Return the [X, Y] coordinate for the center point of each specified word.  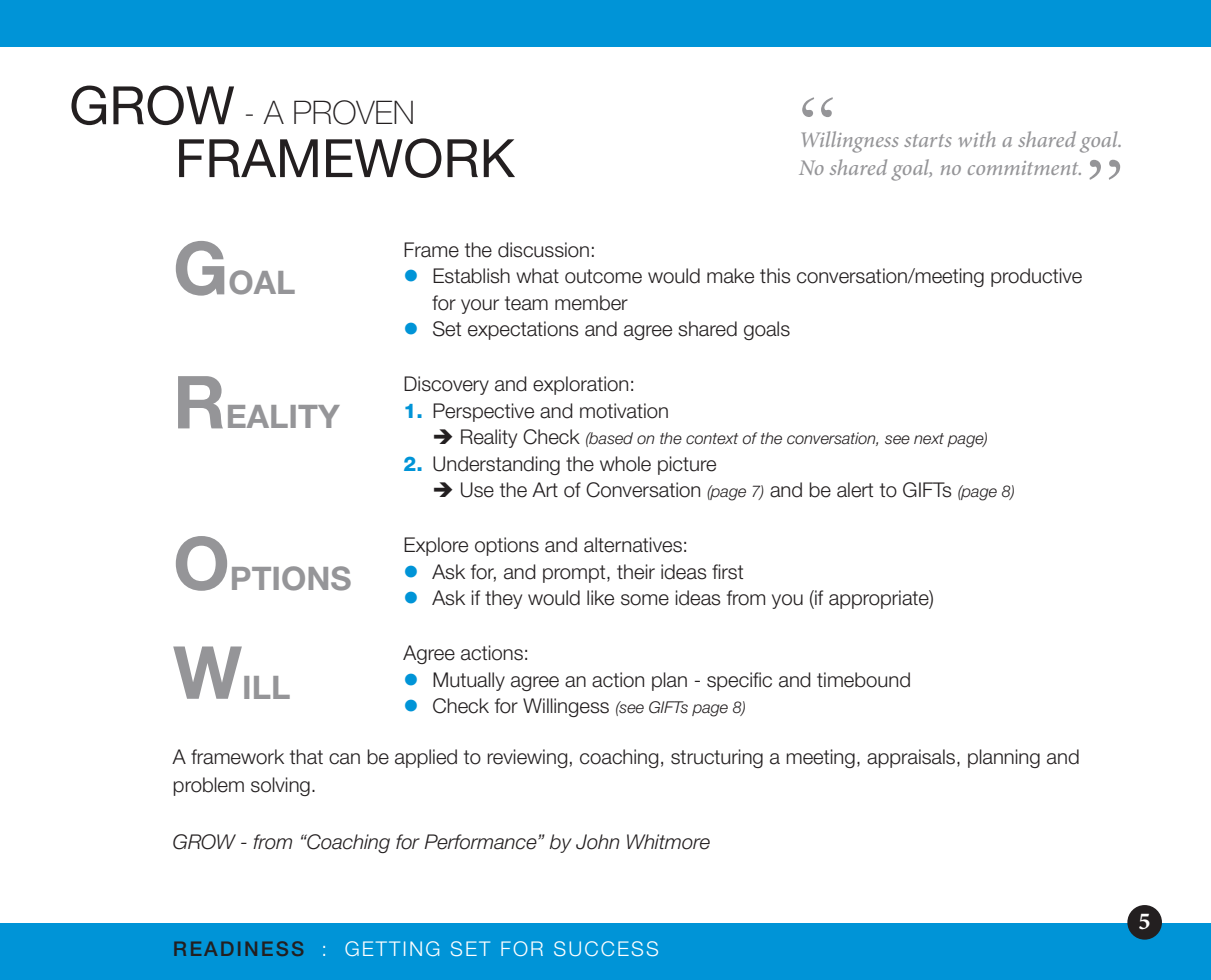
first [727, 572]
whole [625, 464]
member [591, 303]
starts [928, 140]
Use [477, 490]
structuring [717, 758]
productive [1036, 277]
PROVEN [353, 112]
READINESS [238, 948]
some [645, 600]
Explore [436, 546]
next [929, 439]
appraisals [912, 758]
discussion [543, 250]
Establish [471, 276]
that [306, 757]
